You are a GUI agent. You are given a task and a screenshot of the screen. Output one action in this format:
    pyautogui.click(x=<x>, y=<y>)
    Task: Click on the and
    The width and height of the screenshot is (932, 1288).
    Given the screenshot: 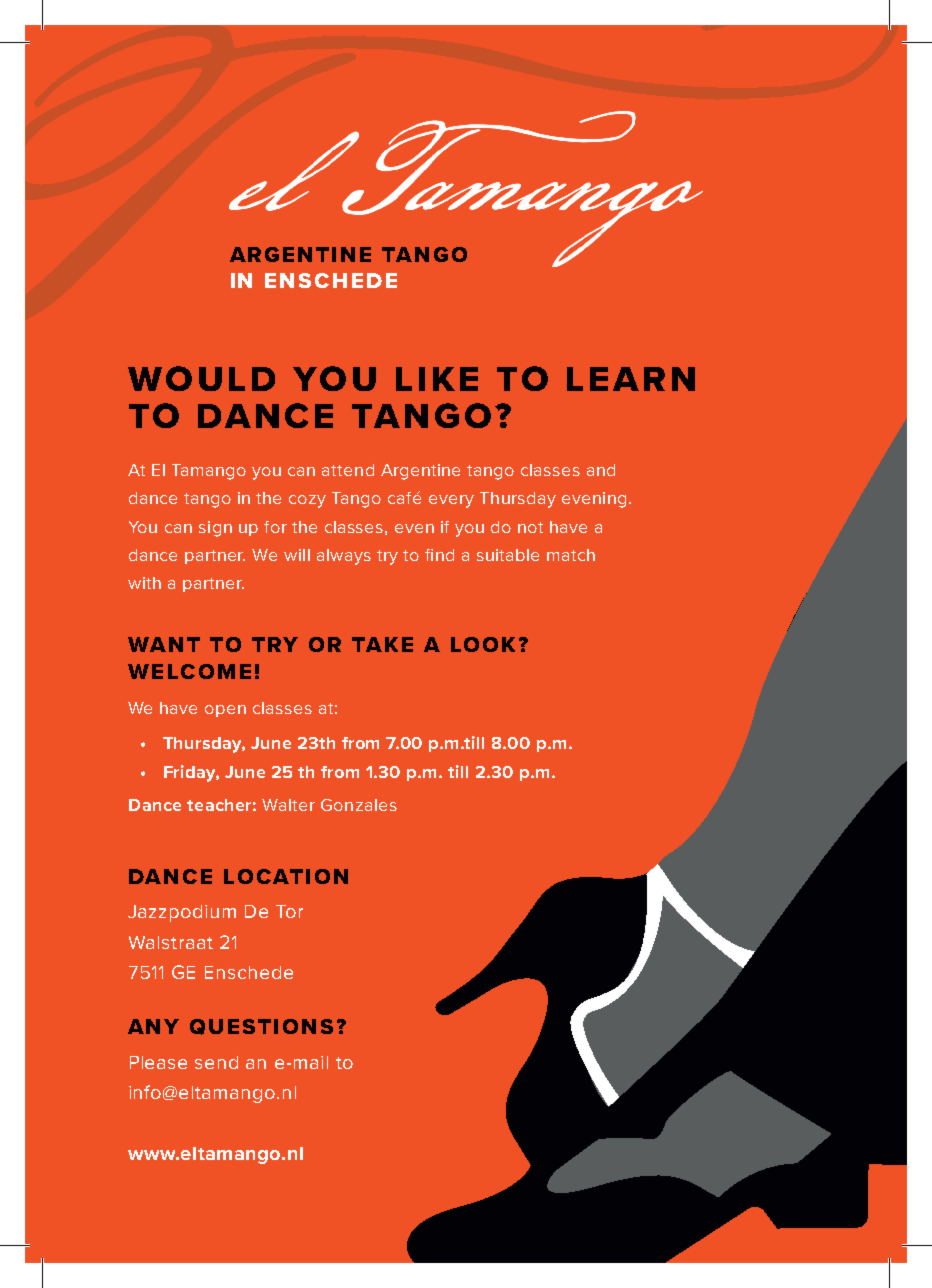 What is the action you would take?
    pyautogui.click(x=601, y=470)
